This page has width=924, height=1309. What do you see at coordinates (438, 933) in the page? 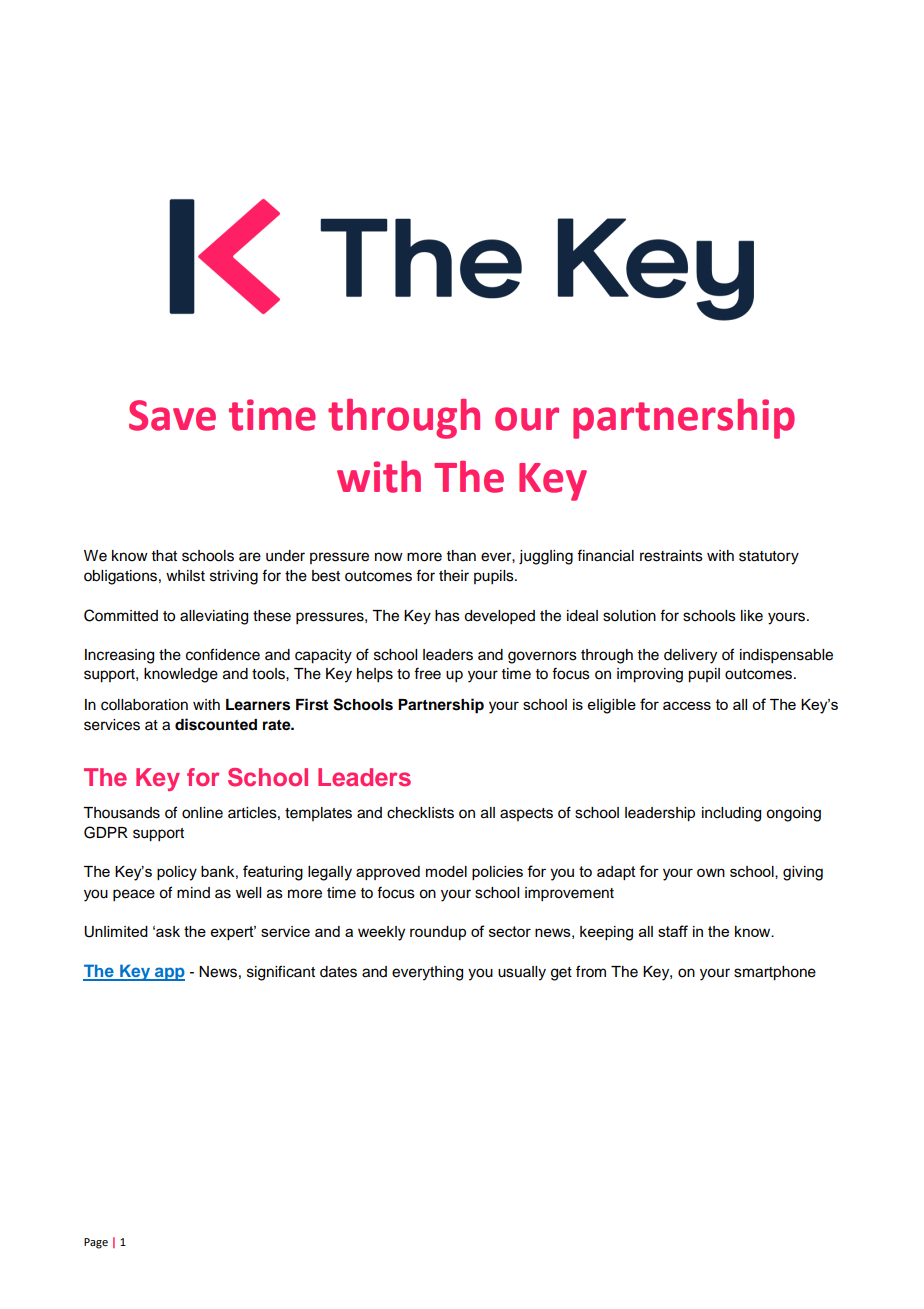
I see `roundup` at bounding box center [438, 933].
